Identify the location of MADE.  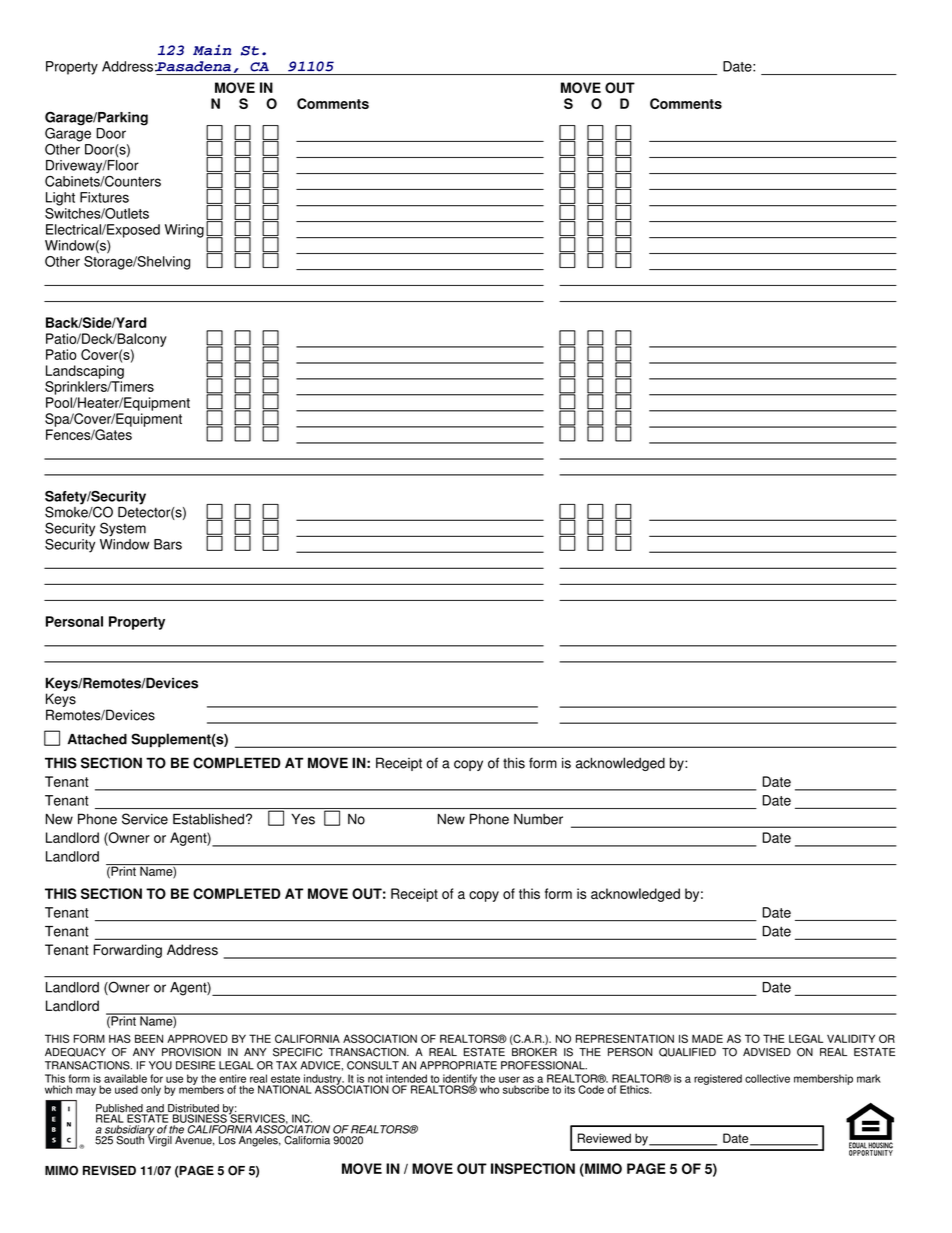
(707, 1038).
